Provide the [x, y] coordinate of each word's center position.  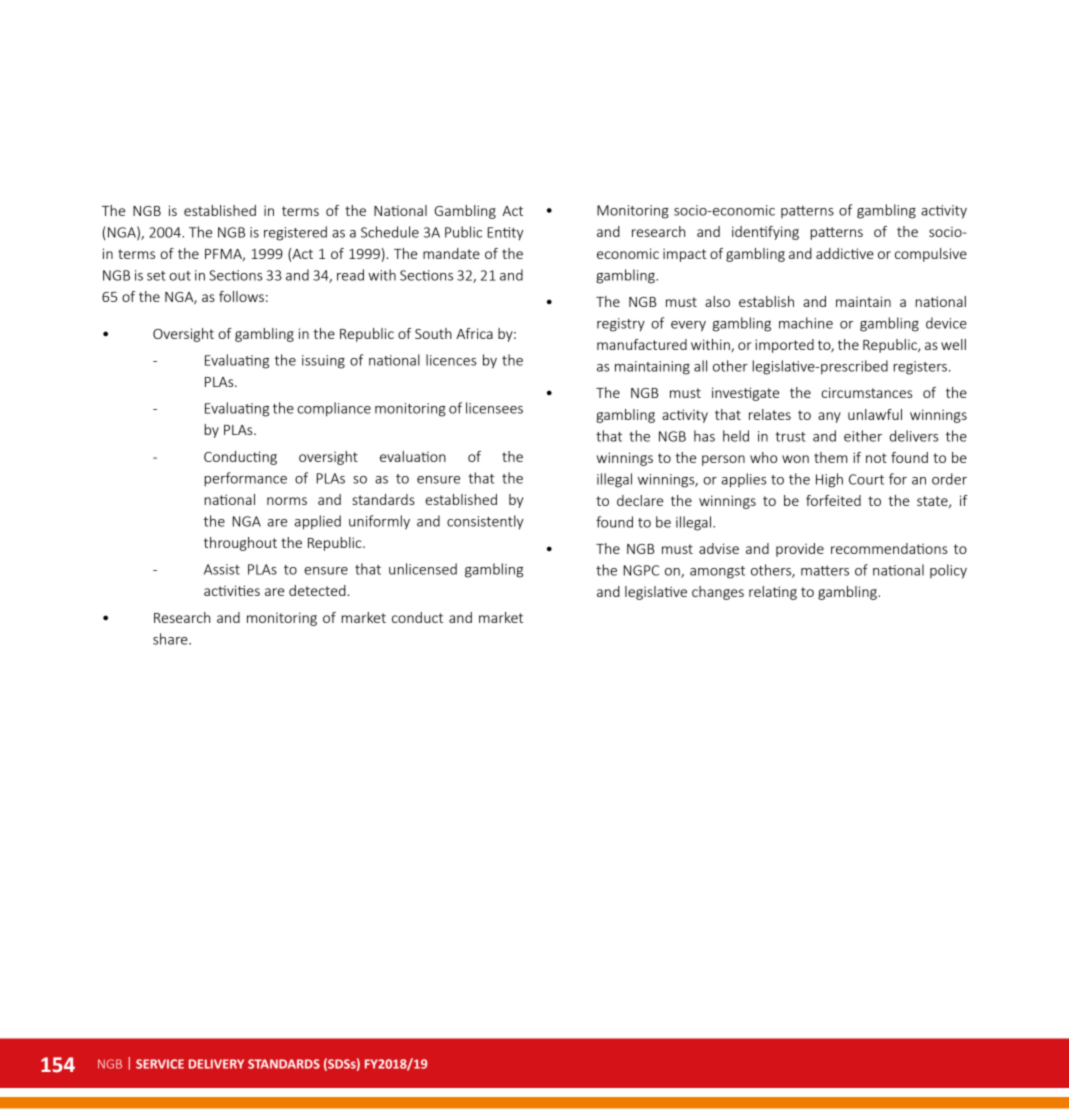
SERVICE [160, 1064]
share [171, 639]
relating [773, 593]
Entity [505, 233]
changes [718, 593]
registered [295, 233]
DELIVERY [216, 1064]
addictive [845, 253]
